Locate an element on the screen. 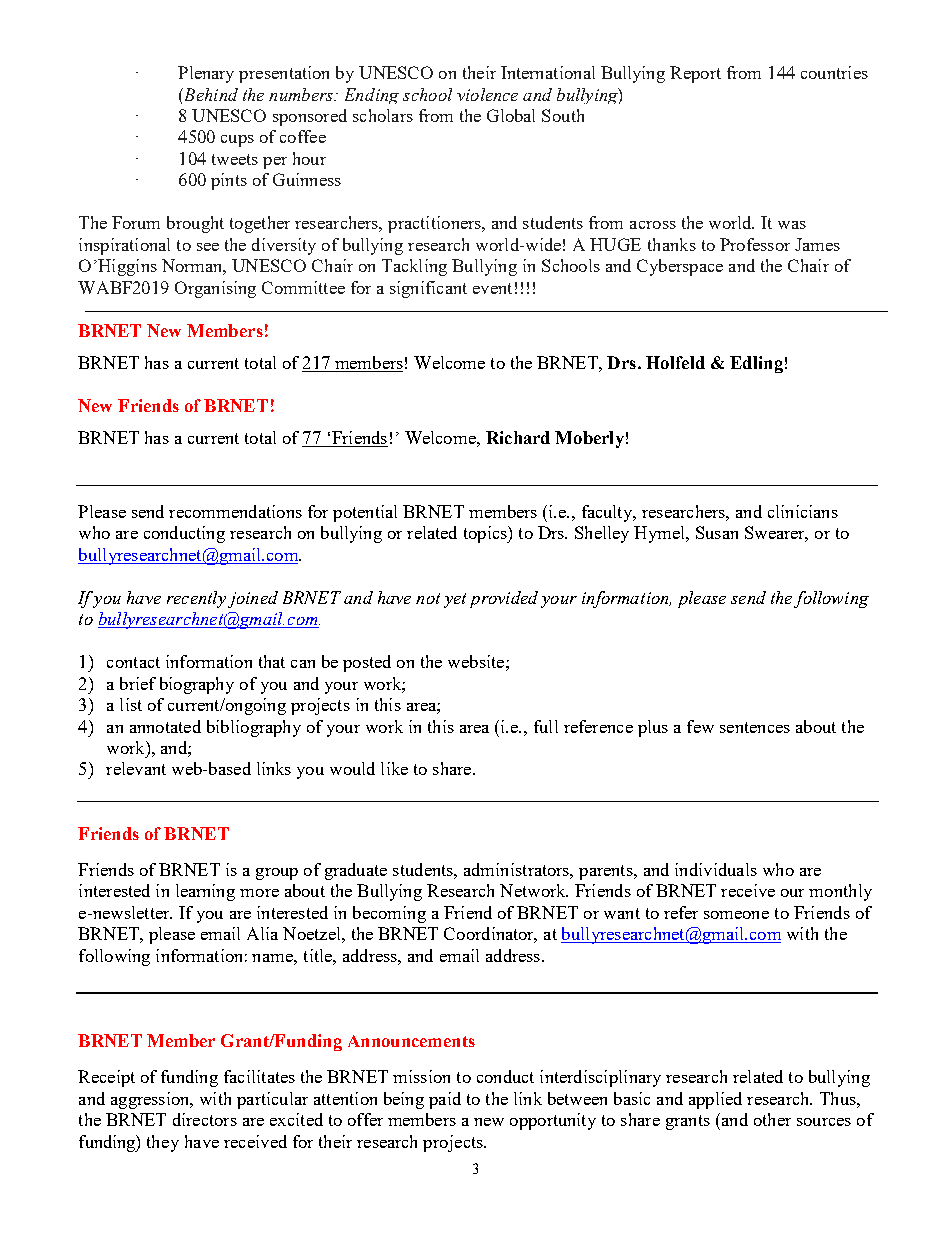 This screenshot has height=1233, width=952. Report is located at coordinates (695, 74).
